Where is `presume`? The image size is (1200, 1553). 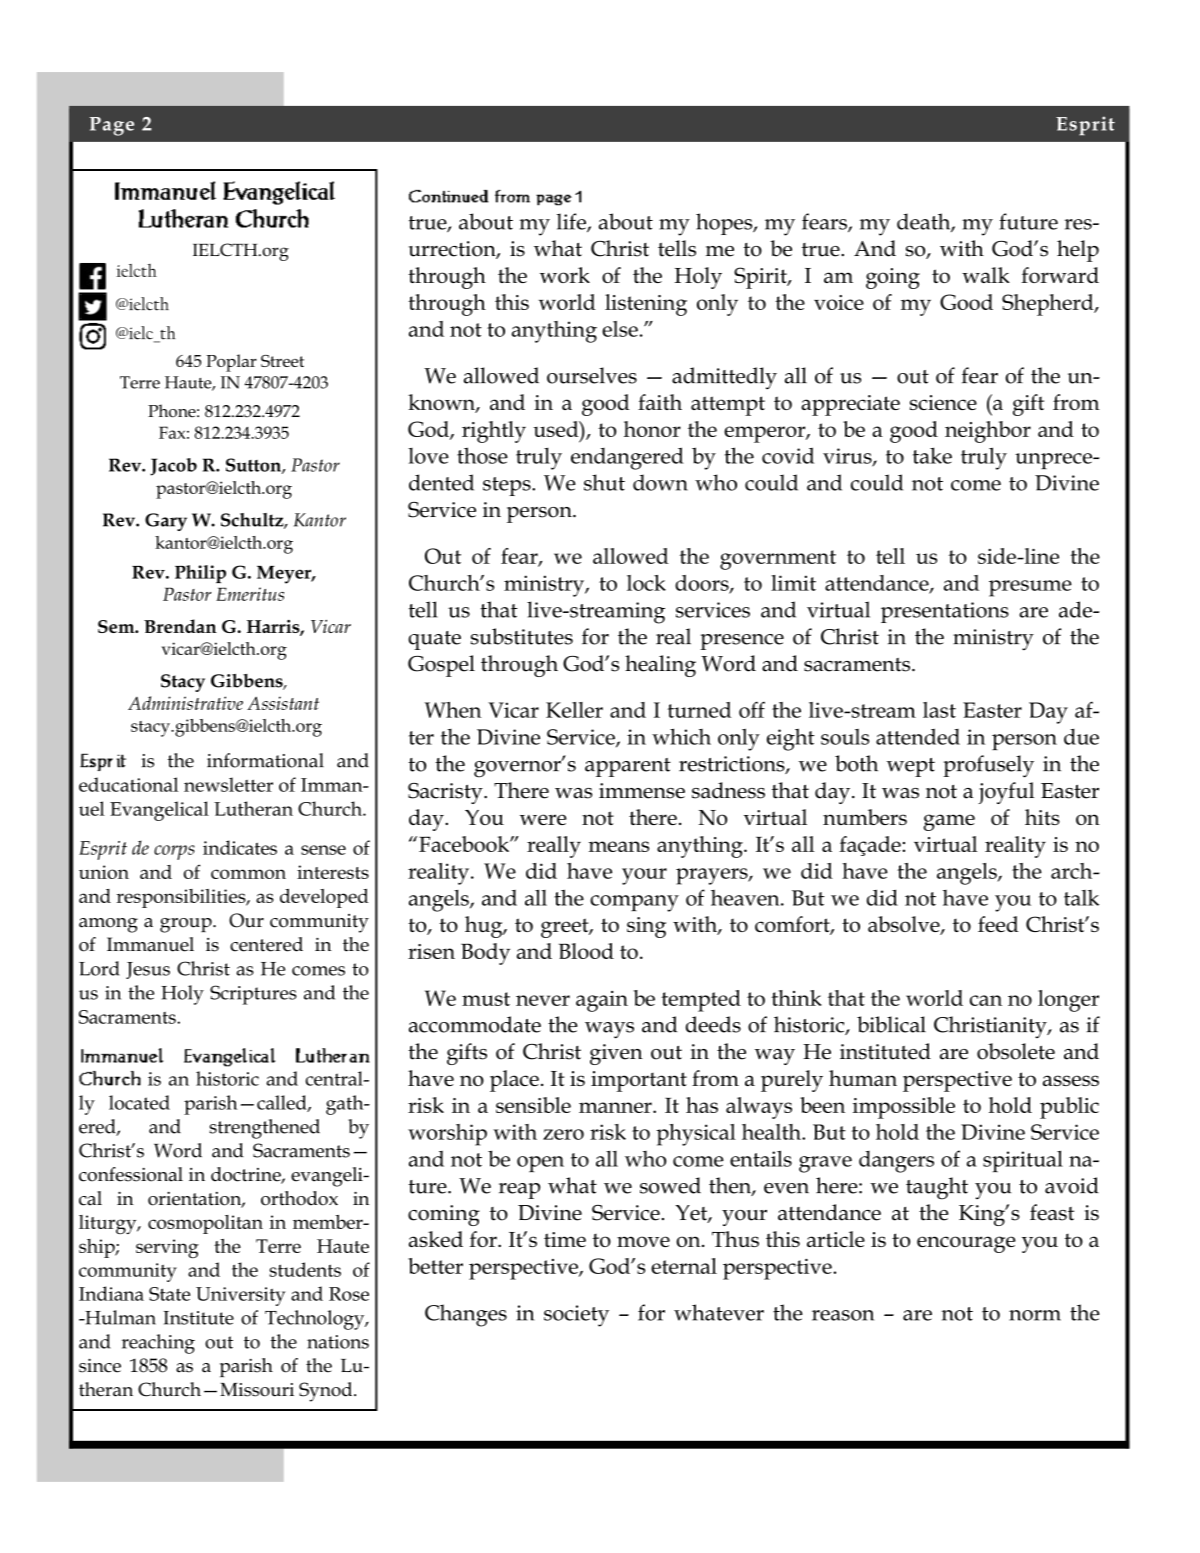 presume is located at coordinates (1030, 588).
